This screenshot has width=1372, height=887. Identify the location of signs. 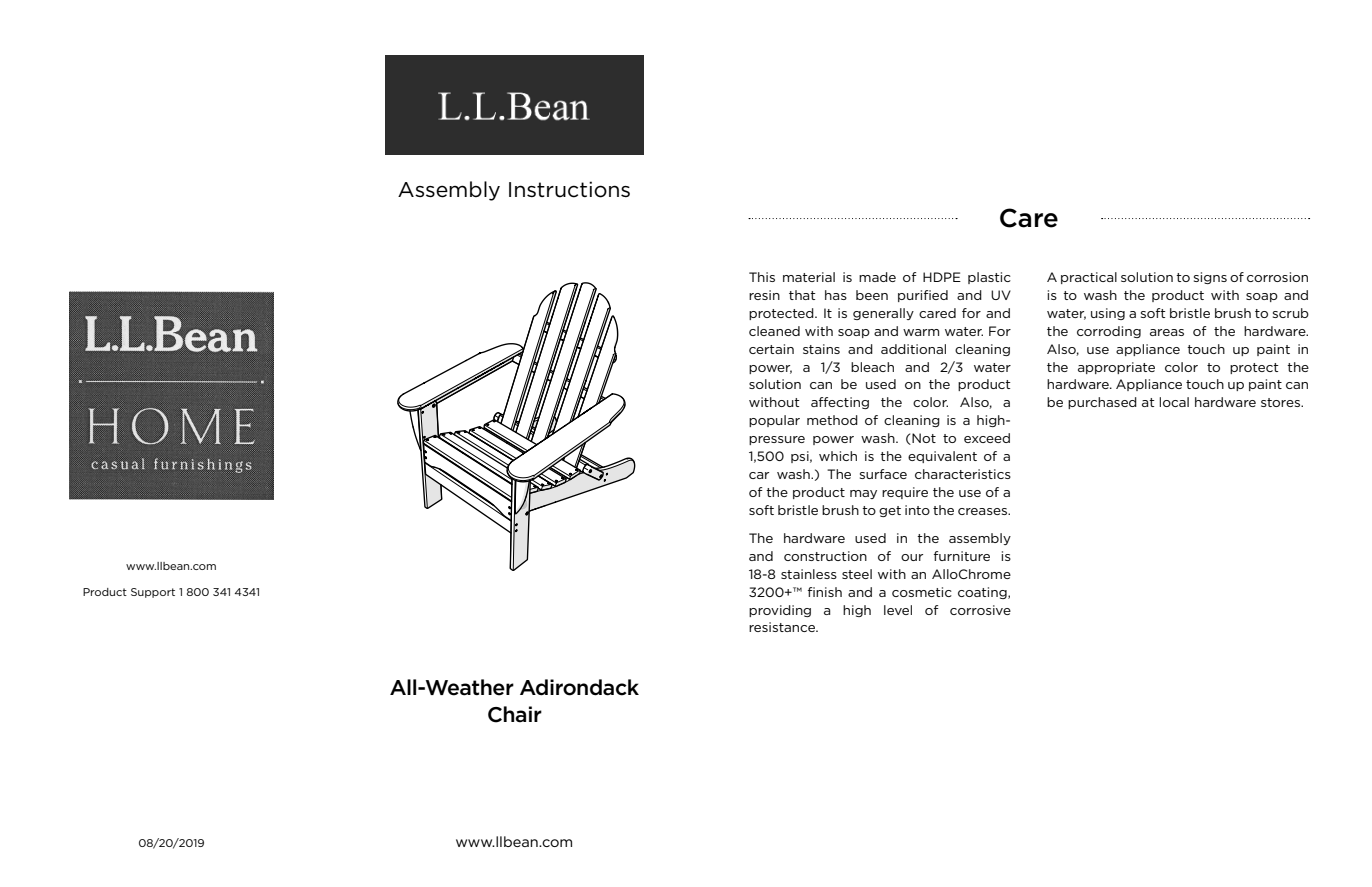
(1210, 278).
